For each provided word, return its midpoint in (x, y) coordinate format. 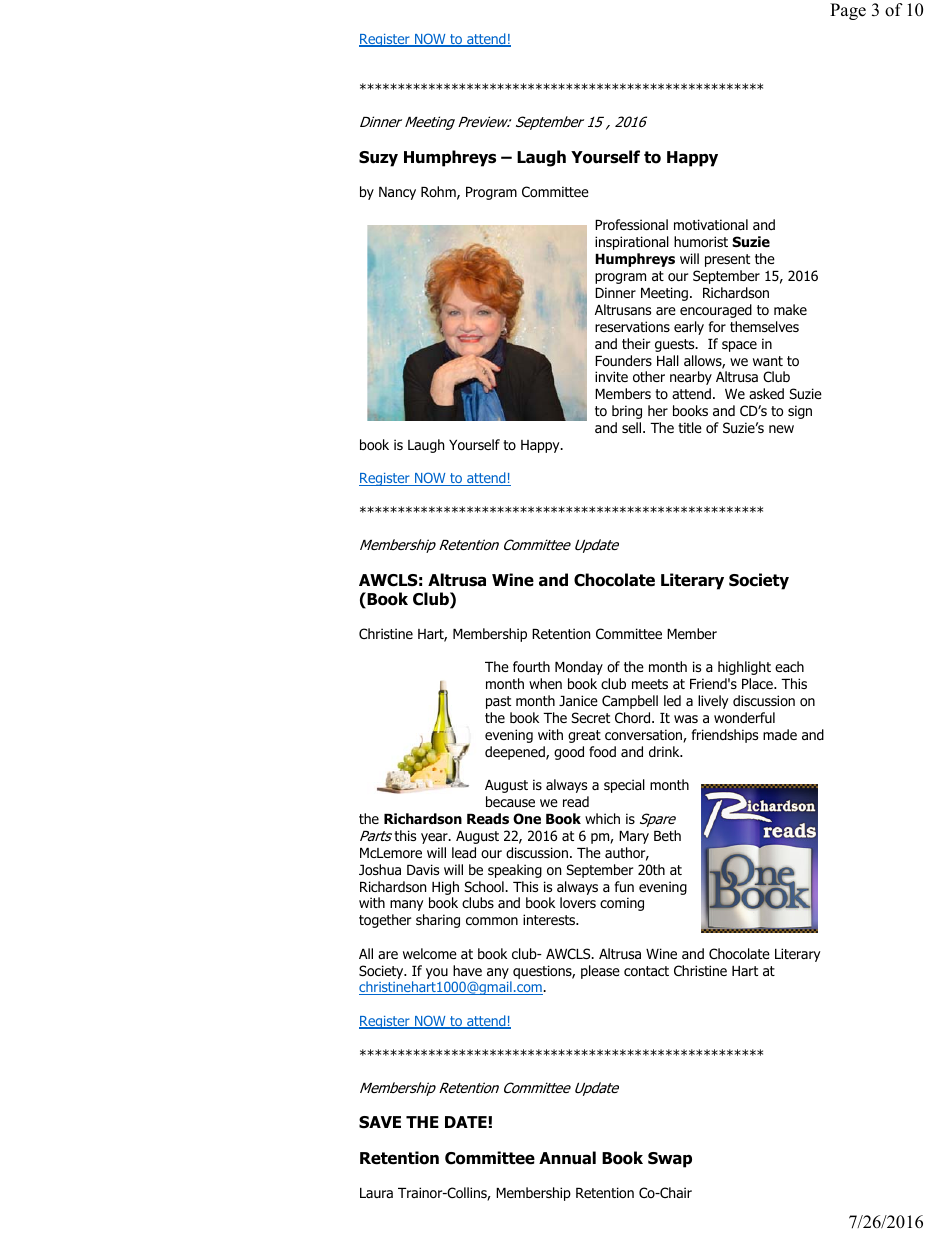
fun (624, 886)
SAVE (380, 1122)
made (780, 734)
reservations (632, 326)
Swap (670, 1160)
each (789, 666)
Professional (631, 225)
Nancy (397, 193)
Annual (567, 1158)
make (790, 309)
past (498, 702)
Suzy (378, 159)
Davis (423, 869)
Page (848, 11)
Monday (579, 668)
